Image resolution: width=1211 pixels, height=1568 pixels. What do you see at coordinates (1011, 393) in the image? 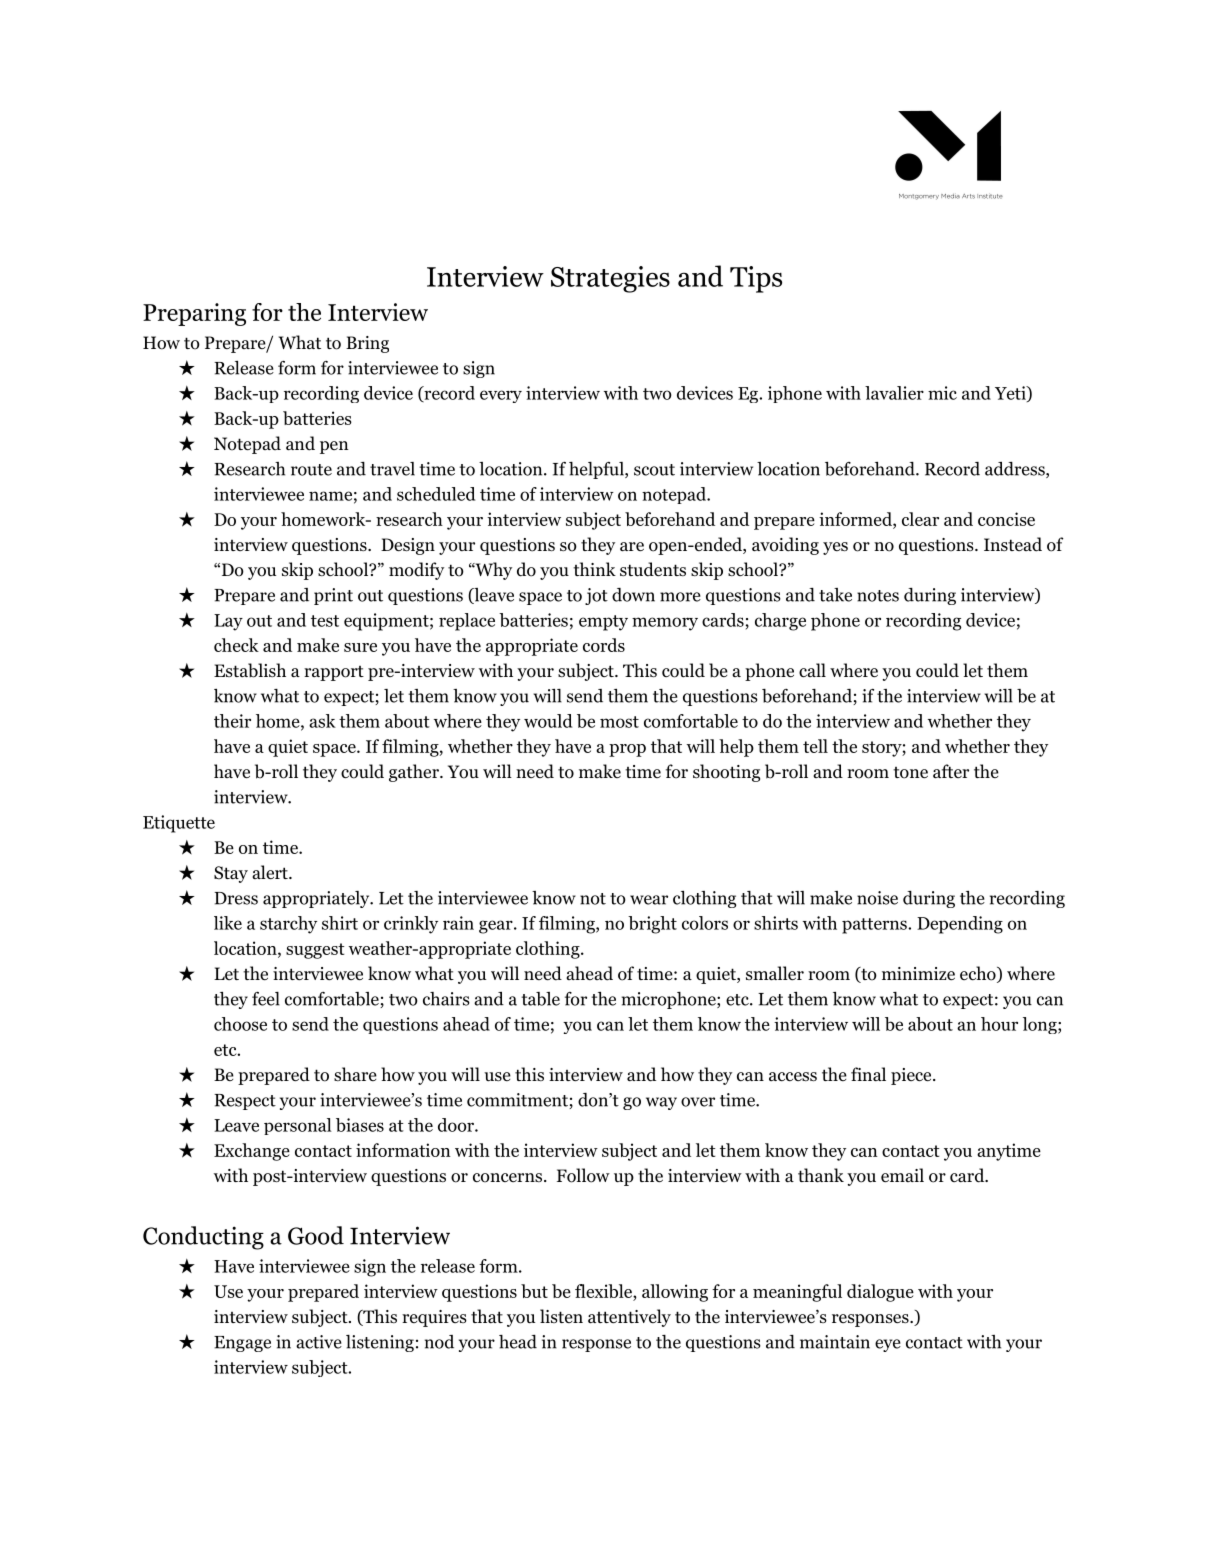
I see `Yeti` at bounding box center [1011, 393].
